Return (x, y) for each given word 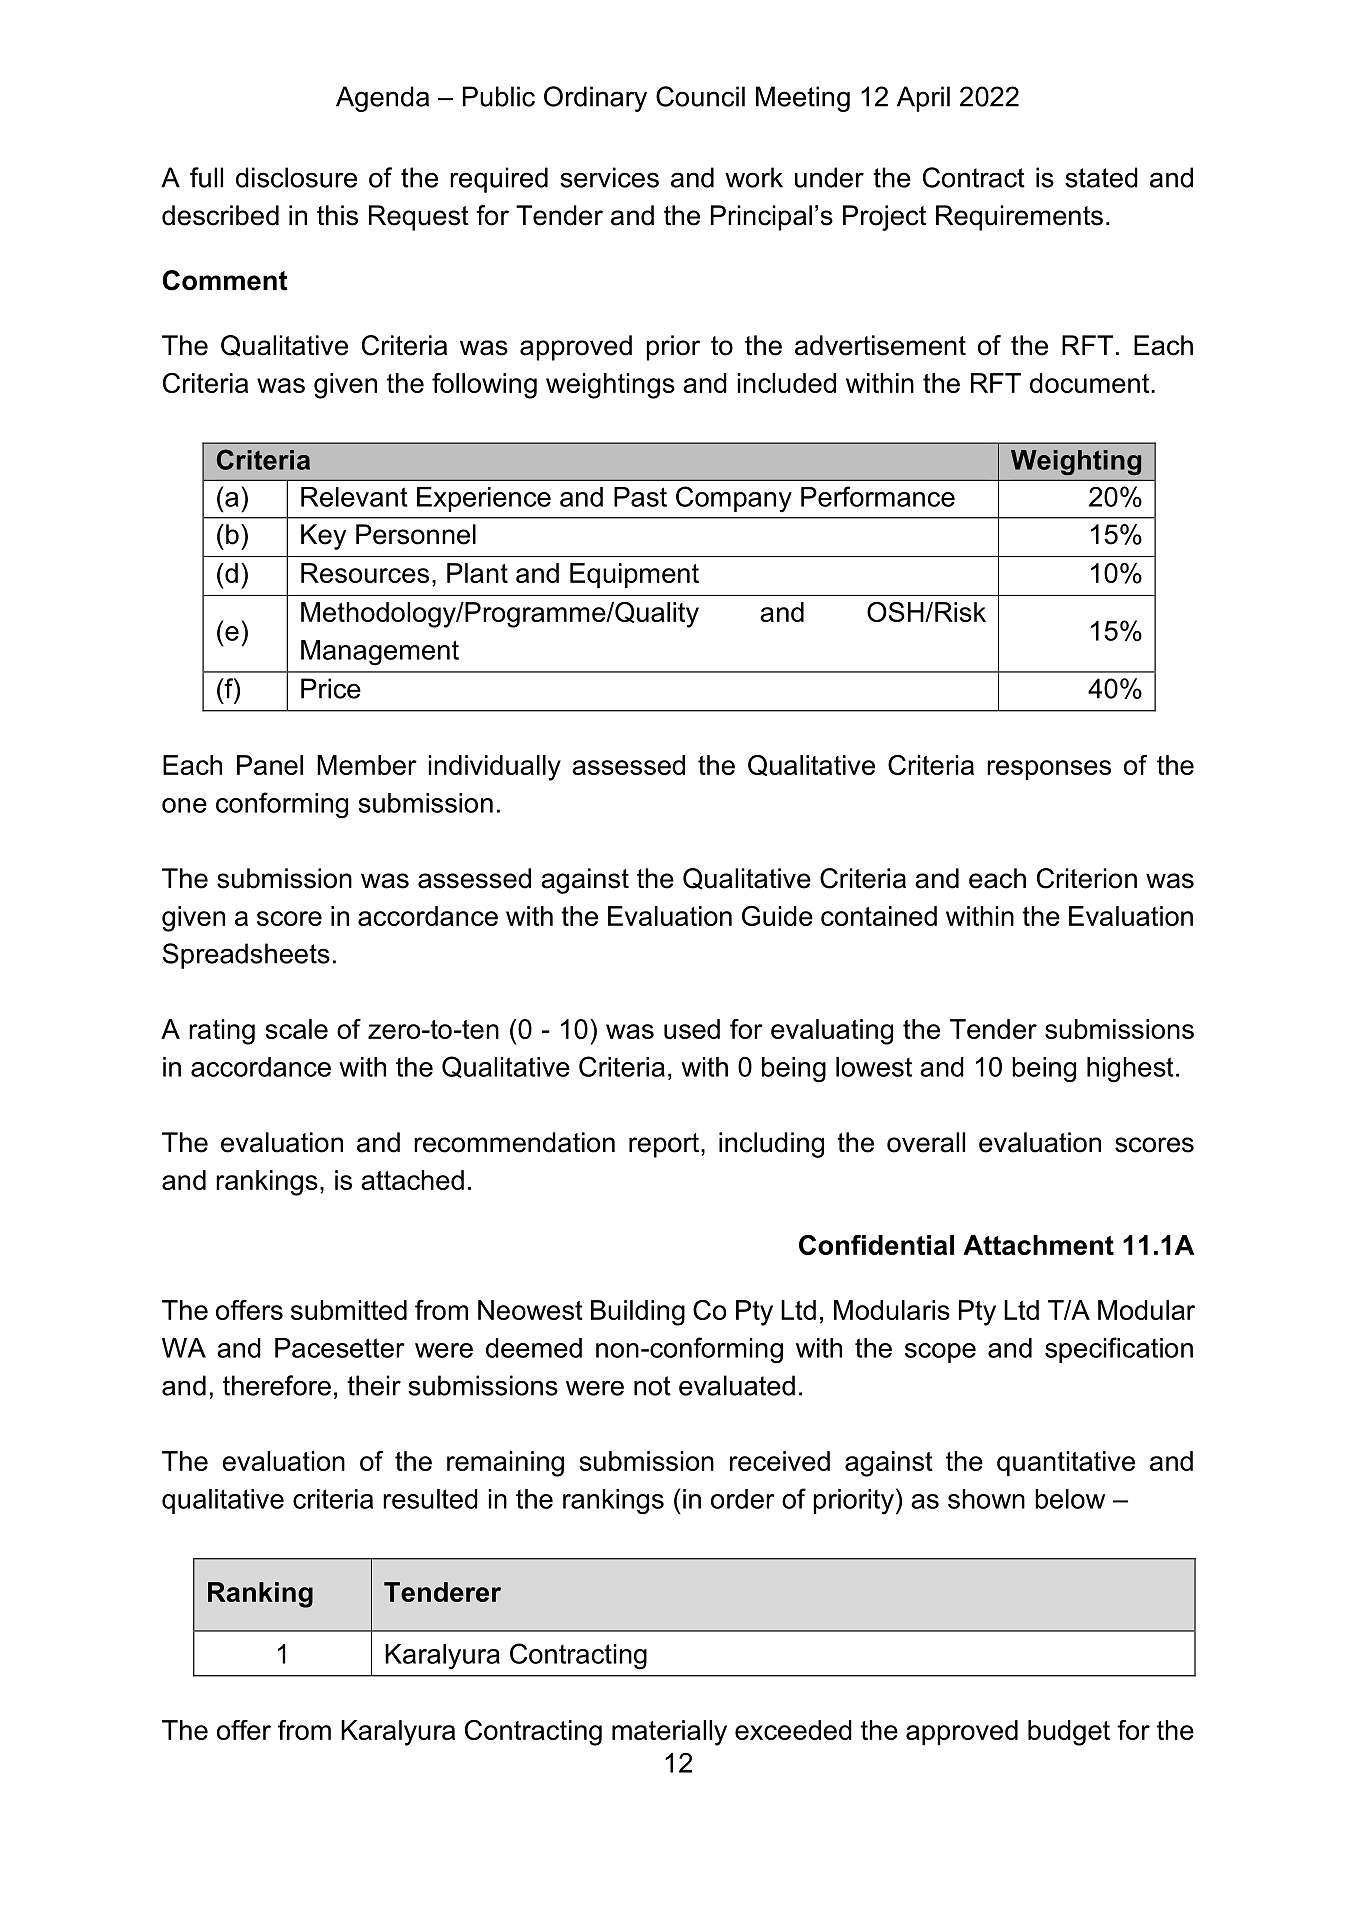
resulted (430, 1499)
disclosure (296, 177)
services (609, 177)
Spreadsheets (246, 956)
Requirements (1019, 218)
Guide (777, 916)
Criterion (1087, 878)
